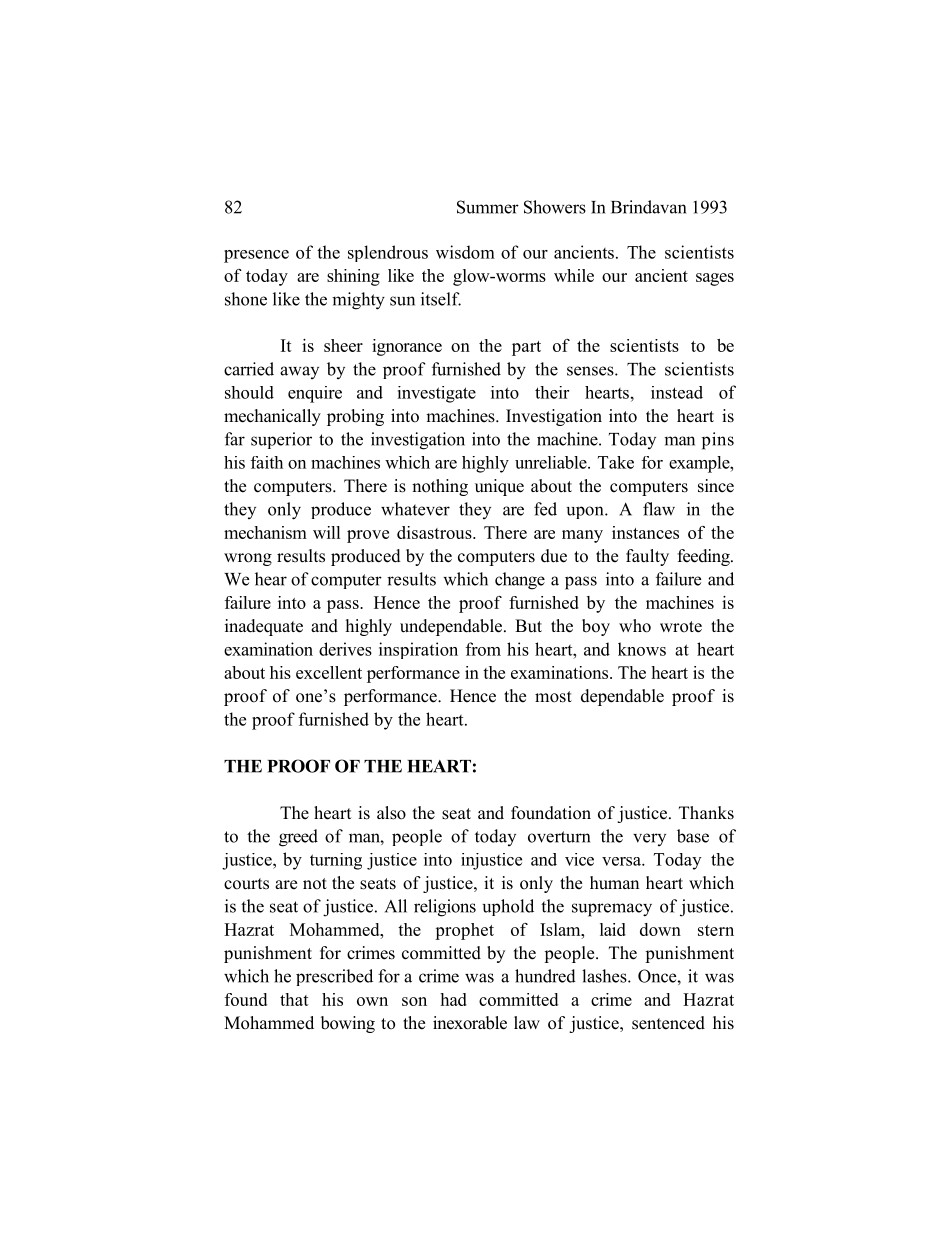 The width and height of the document is (952, 1233). Describe the element at coordinates (256, 256) in the document. I see `presence` at that location.
